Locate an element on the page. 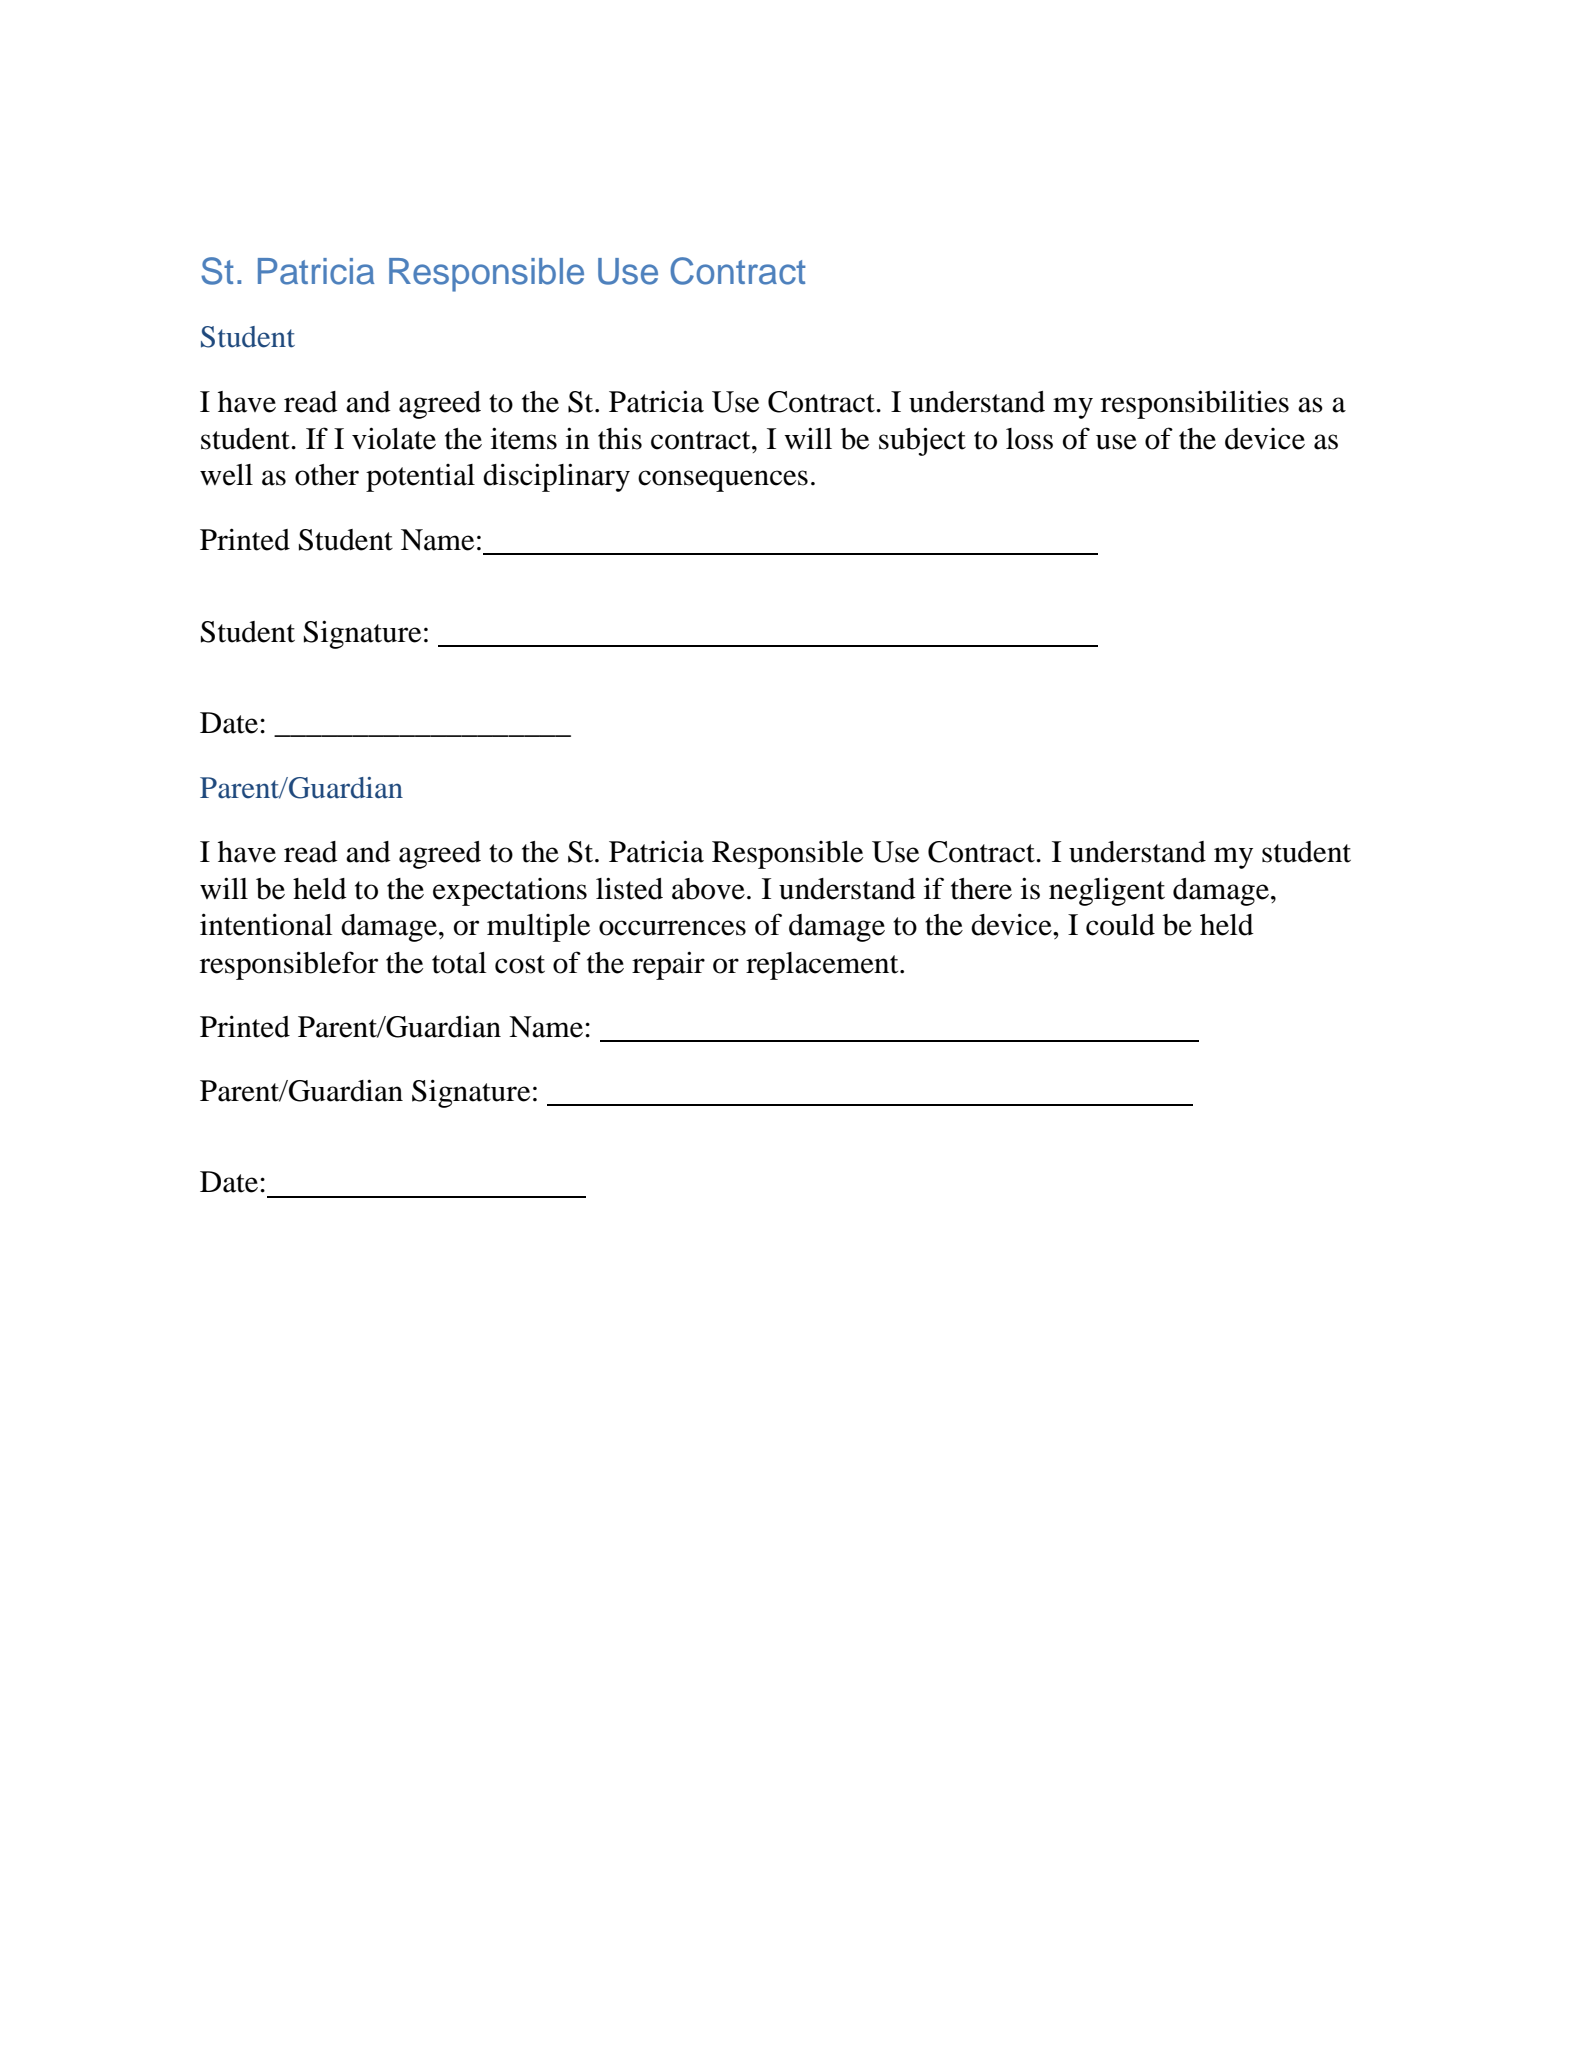  there is located at coordinates (981, 889).
